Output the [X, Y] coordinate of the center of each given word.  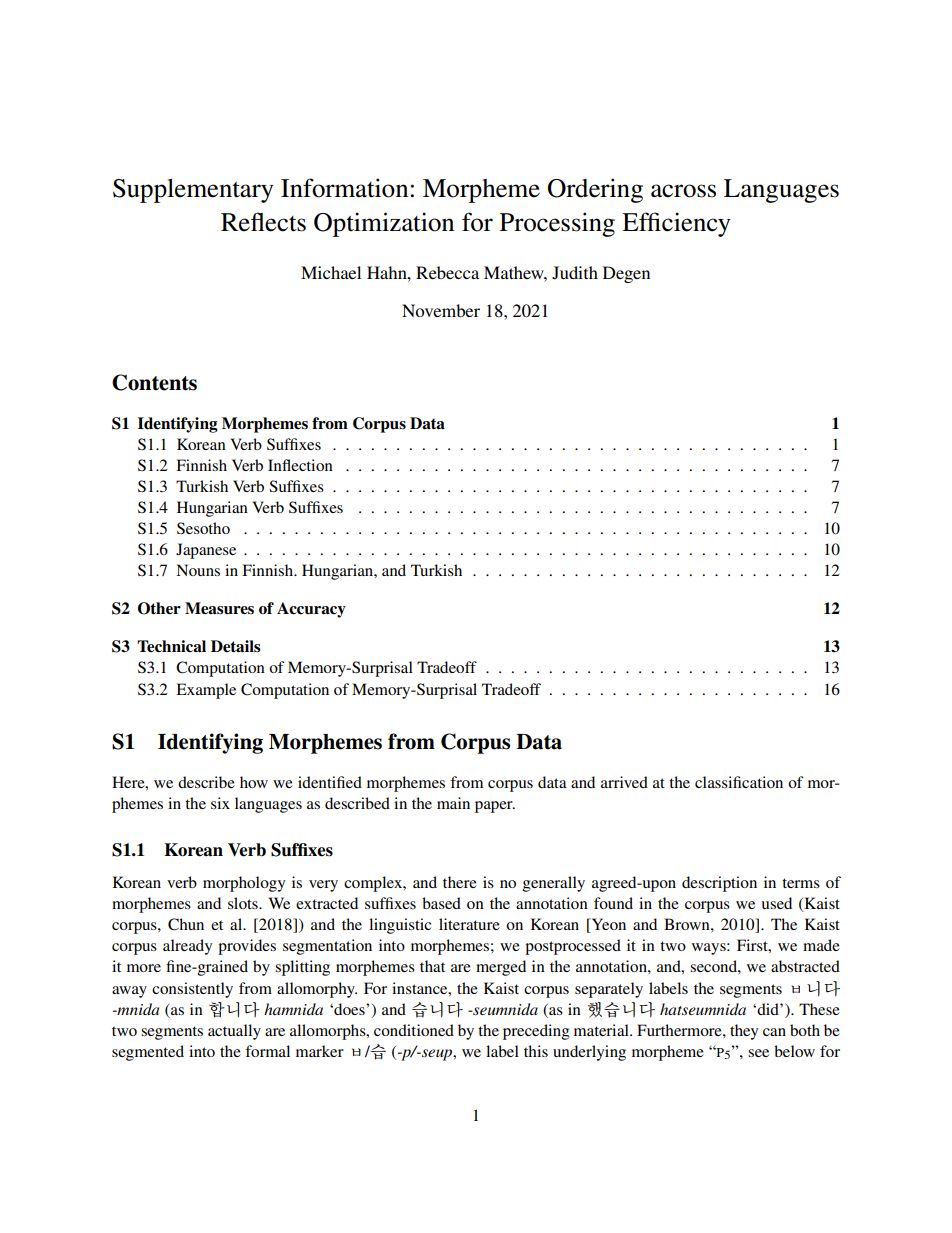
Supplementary [193, 191]
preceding [536, 1032]
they [744, 1032]
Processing [557, 224]
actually [234, 1032]
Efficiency [676, 224]
